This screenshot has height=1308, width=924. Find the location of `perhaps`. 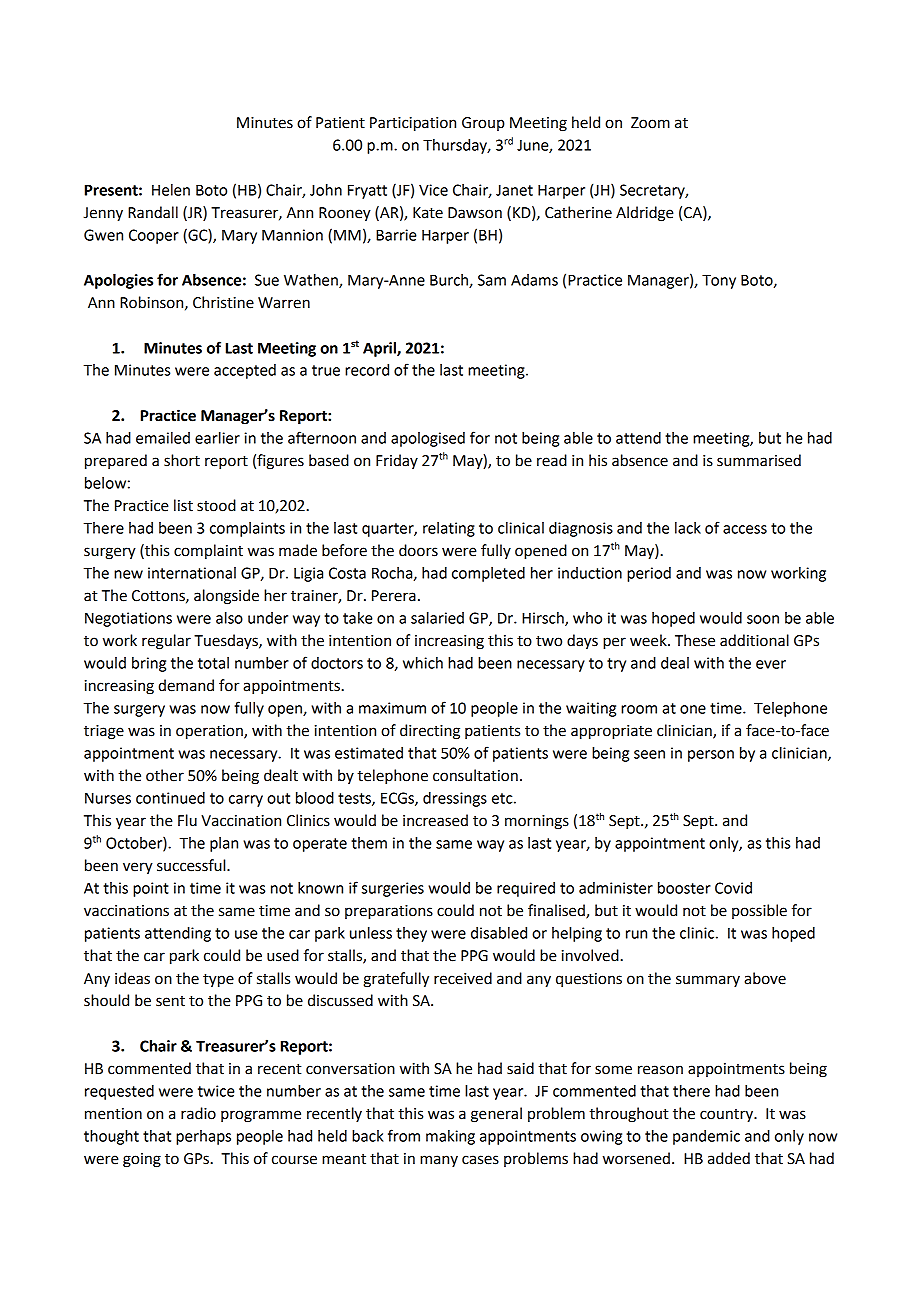

perhaps is located at coordinates (203, 1137).
